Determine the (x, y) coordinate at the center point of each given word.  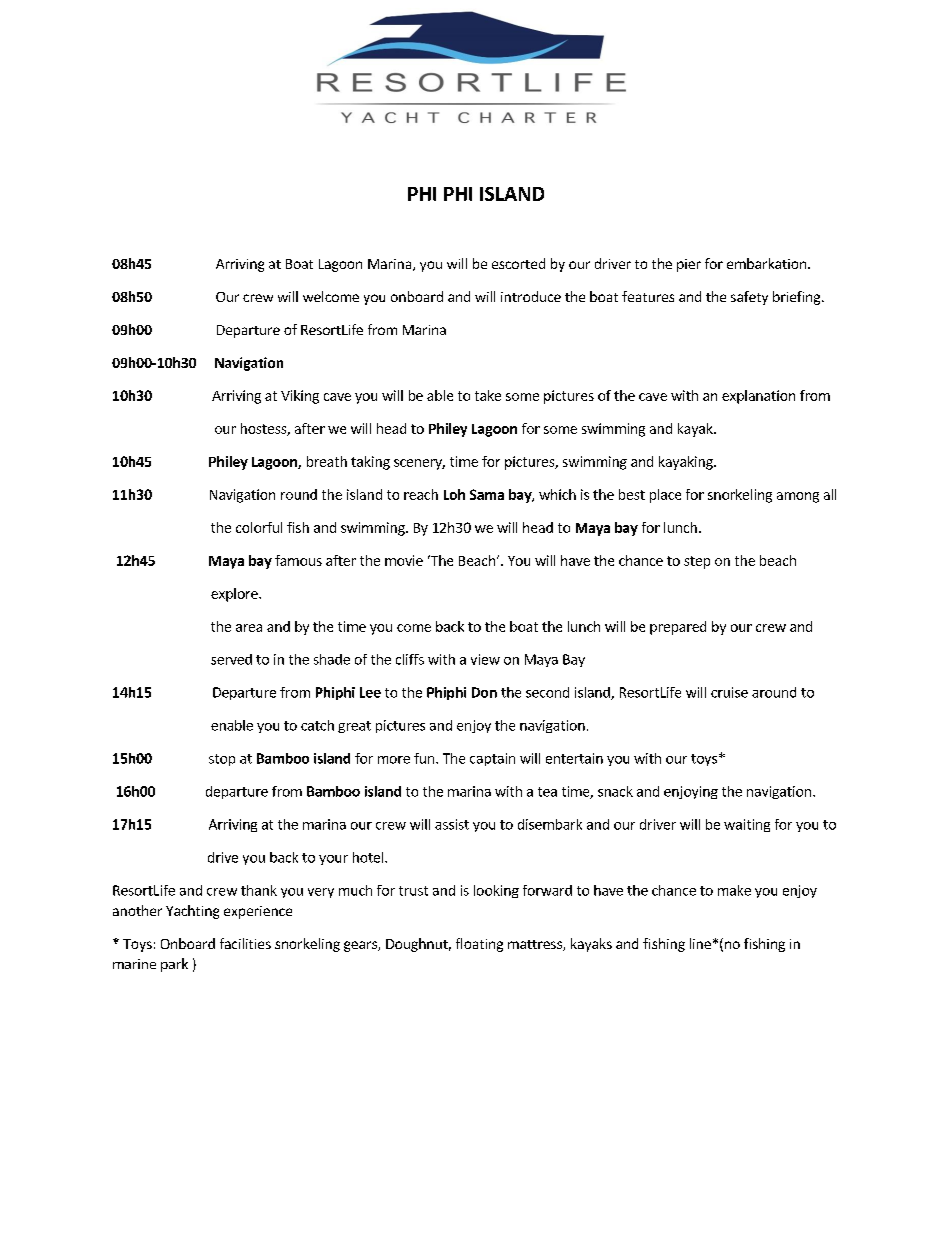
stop (222, 760)
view (485, 659)
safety (749, 298)
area (249, 628)
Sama (487, 494)
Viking (300, 397)
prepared (678, 628)
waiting (747, 825)
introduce (531, 296)
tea (547, 792)
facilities (245, 943)
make (734, 890)
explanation (758, 397)
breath (327, 461)
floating (479, 945)
